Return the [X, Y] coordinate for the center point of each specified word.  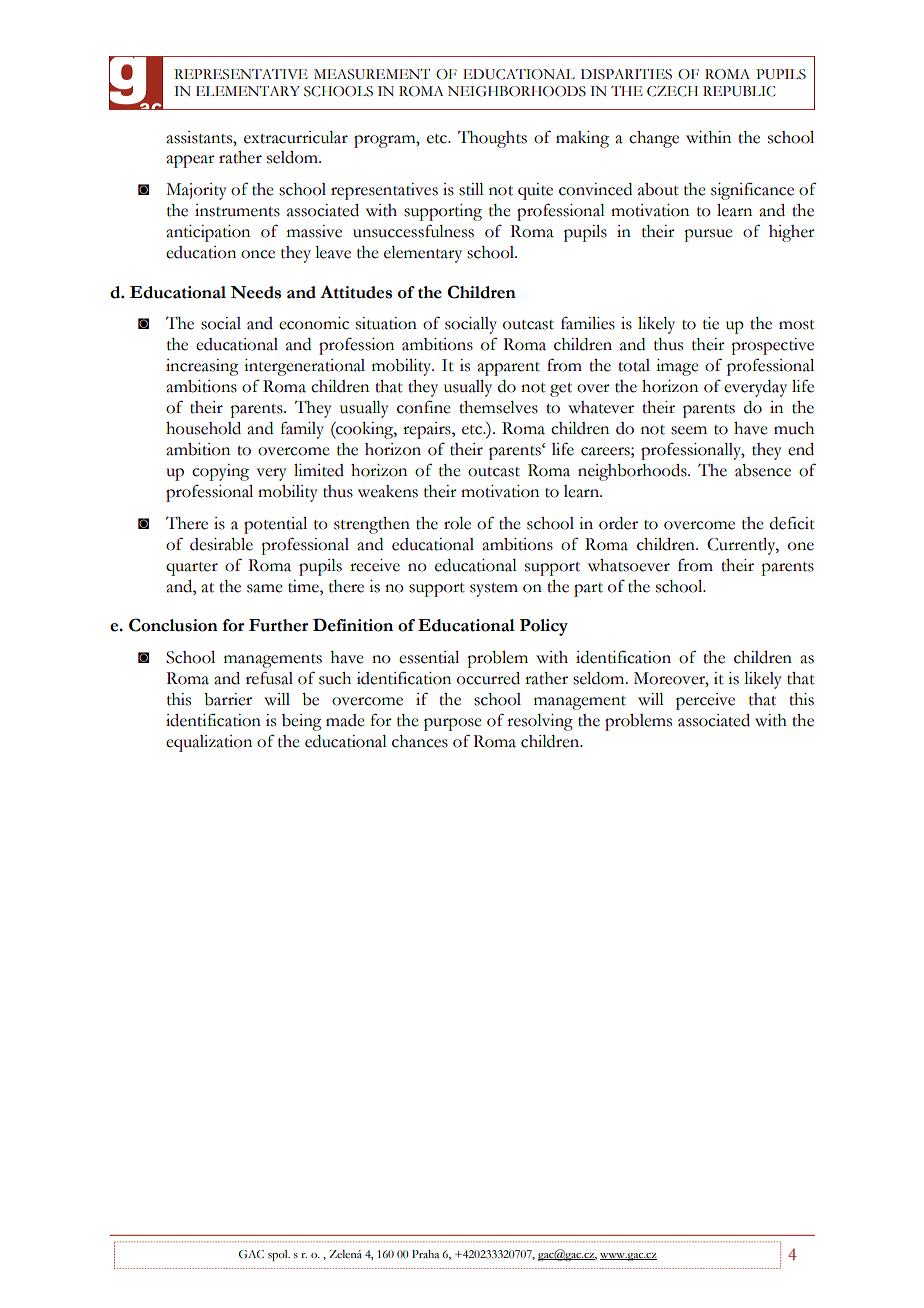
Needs [255, 292]
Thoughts [492, 139]
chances [420, 741]
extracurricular [296, 137]
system [494, 590]
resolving [540, 722]
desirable [221, 544]
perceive [705, 701]
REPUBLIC [739, 91]
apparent [508, 369]
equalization [209, 743]
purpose [453, 724]
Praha [425, 1254]
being [302, 722]
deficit [792, 523]
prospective [772, 346]
